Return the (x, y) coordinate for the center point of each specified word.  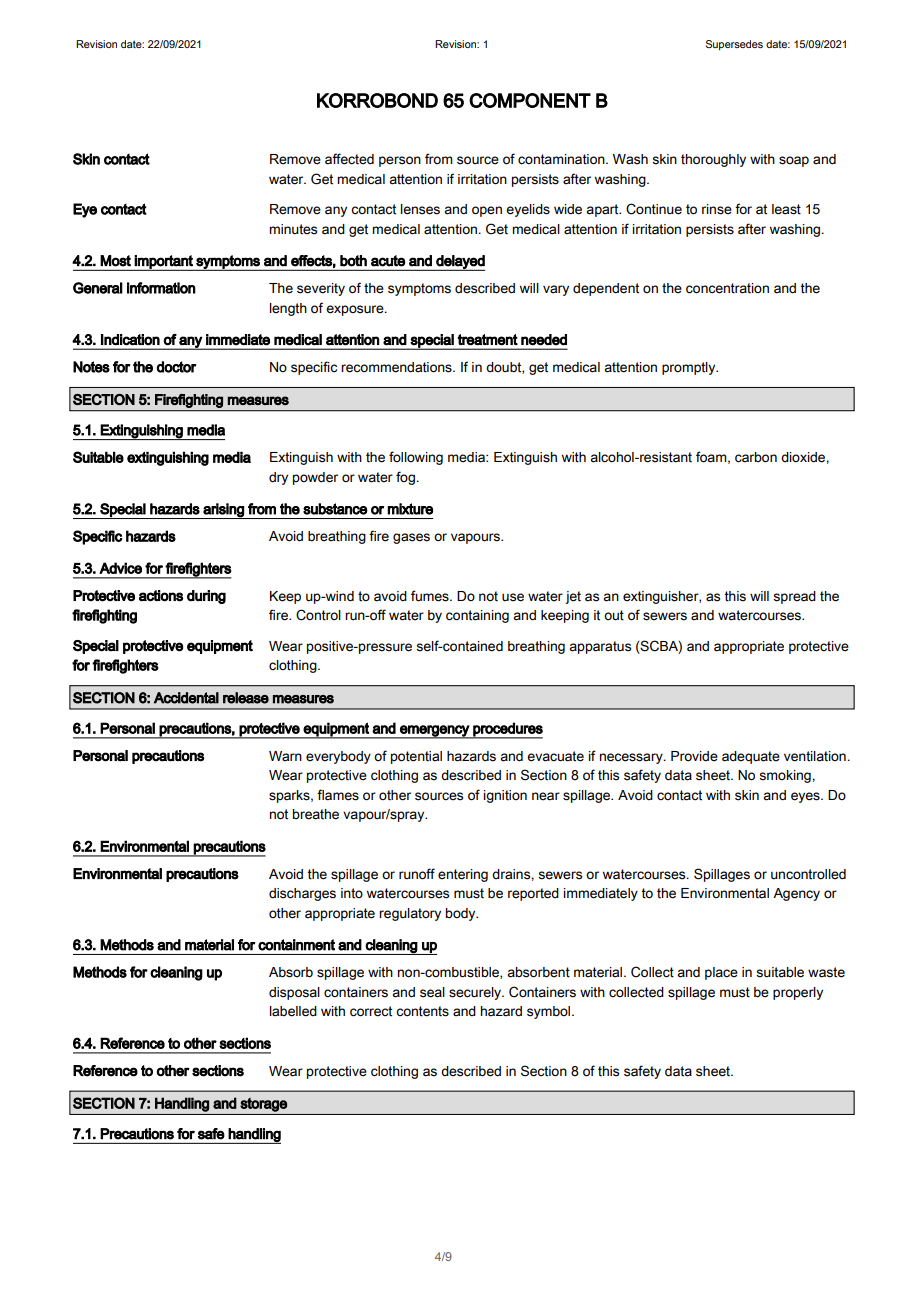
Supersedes (734, 45)
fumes (431, 596)
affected (349, 159)
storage (263, 1105)
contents (422, 1011)
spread (794, 597)
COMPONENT (530, 100)
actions (161, 596)
